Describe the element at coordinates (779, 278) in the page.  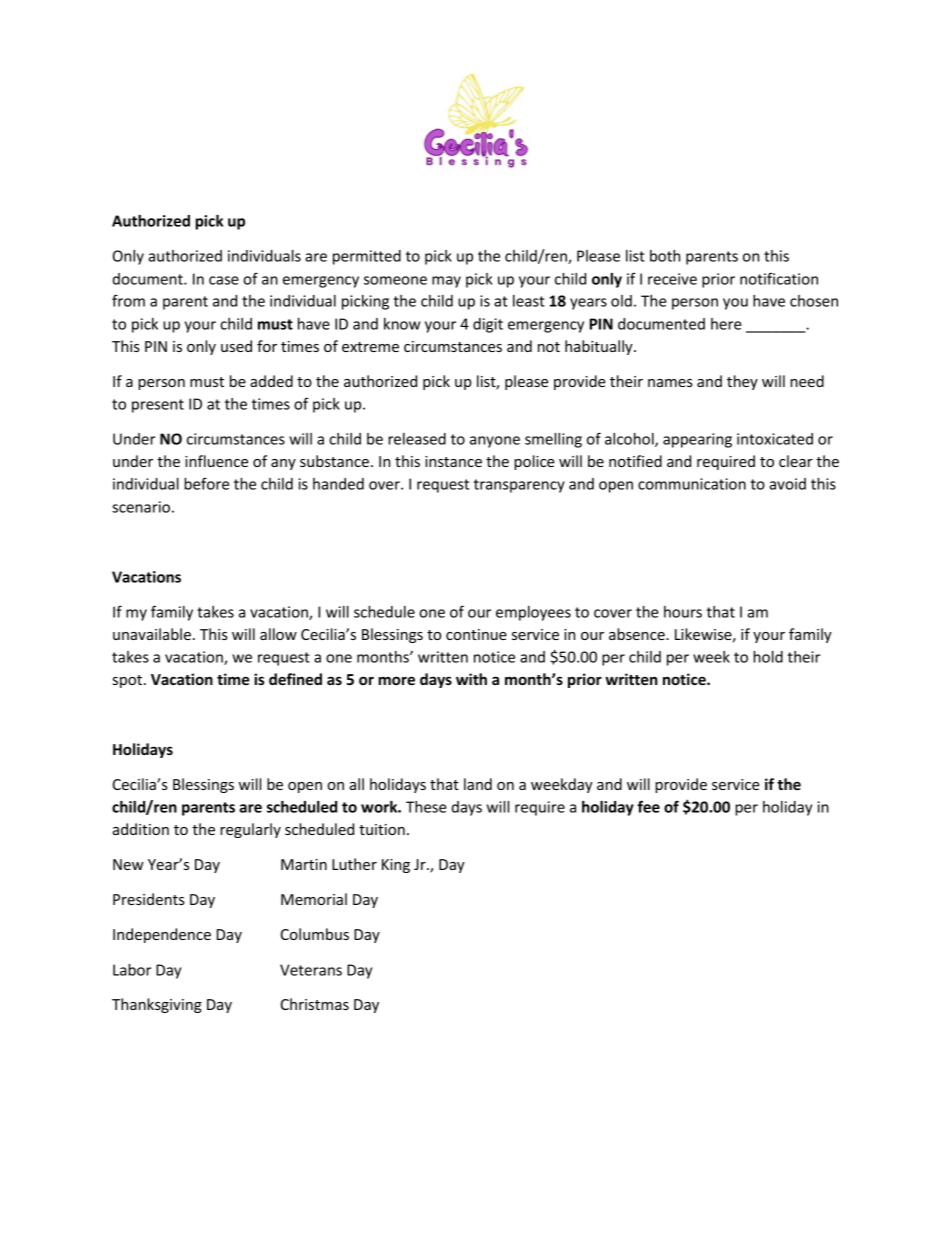
I see `notification` at that location.
